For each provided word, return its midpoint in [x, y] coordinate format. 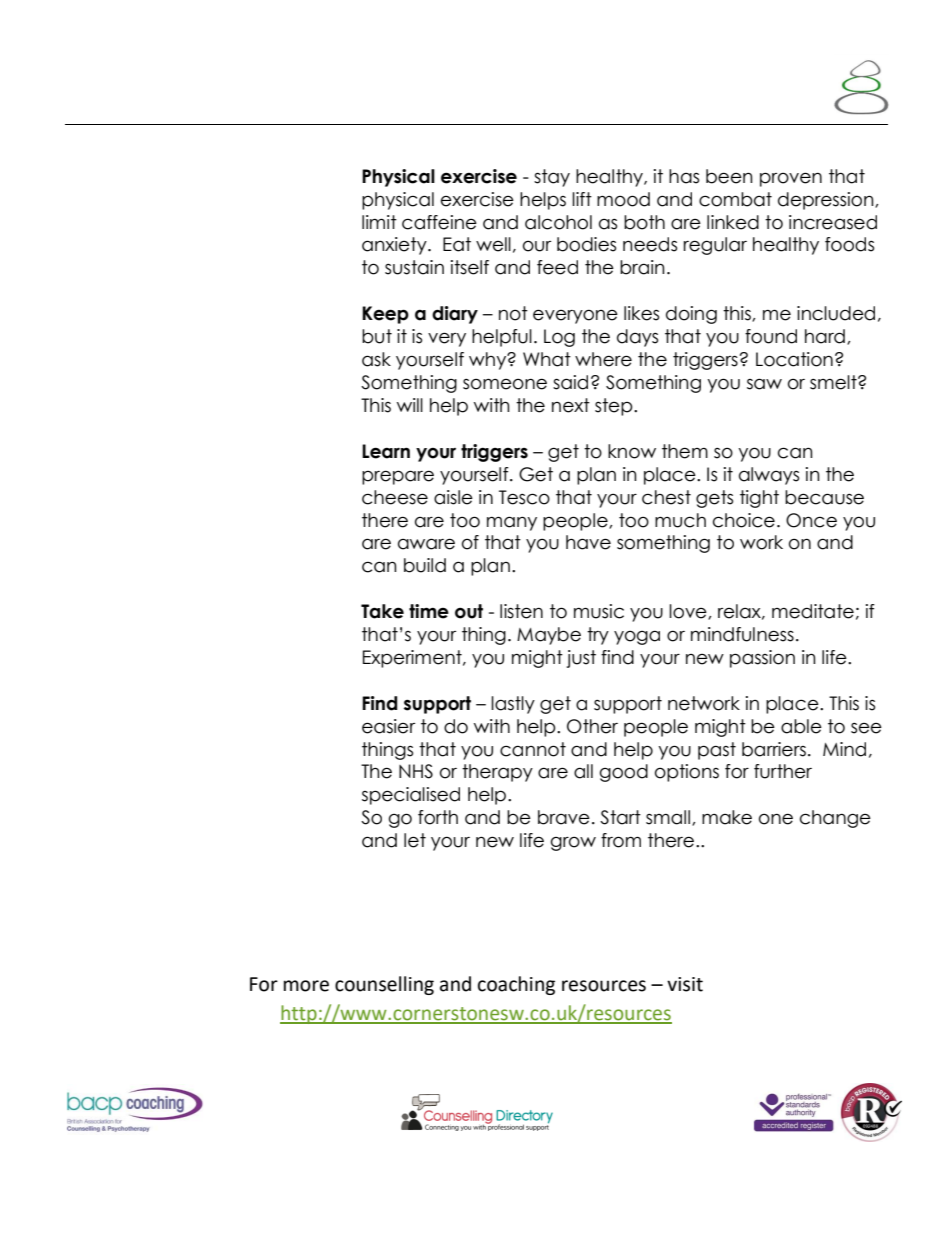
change [835, 819]
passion [762, 659]
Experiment [413, 659]
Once [811, 520]
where [603, 359]
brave [564, 817]
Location [794, 359]
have [588, 542]
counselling [384, 985]
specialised [411, 796]
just [581, 659]
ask [376, 359]
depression [827, 201]
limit [379, 222]
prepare [398, 477]
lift [582, 199]
